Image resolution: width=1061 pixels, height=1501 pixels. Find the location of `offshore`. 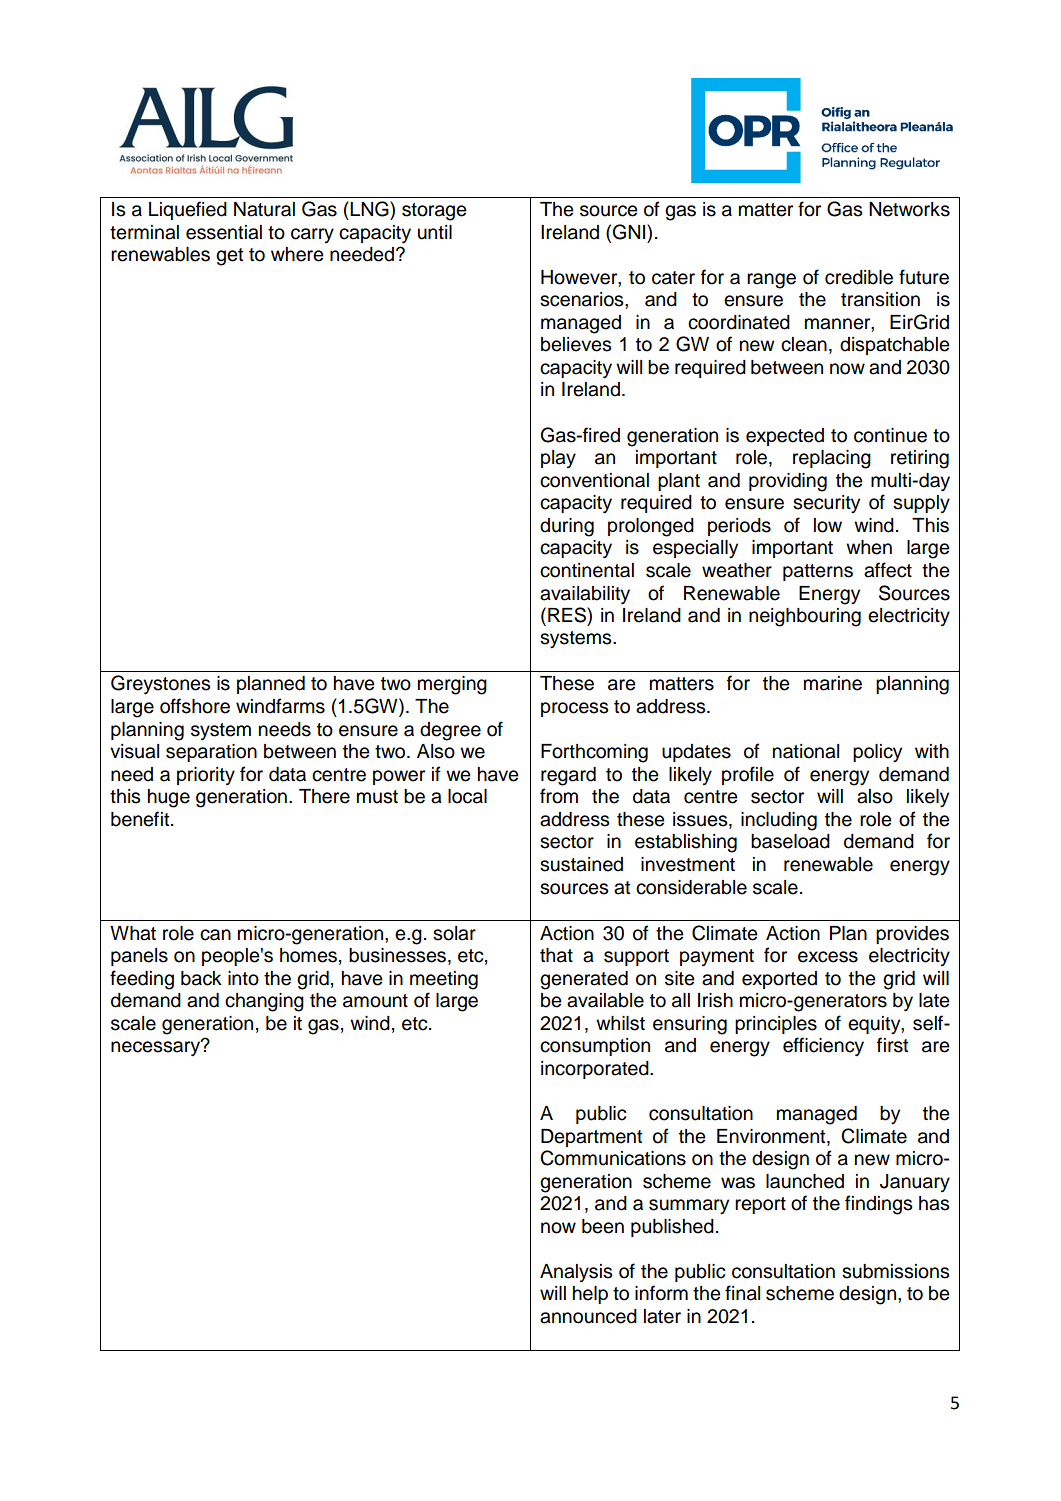

offshore is located at coordinates (195, 706).
